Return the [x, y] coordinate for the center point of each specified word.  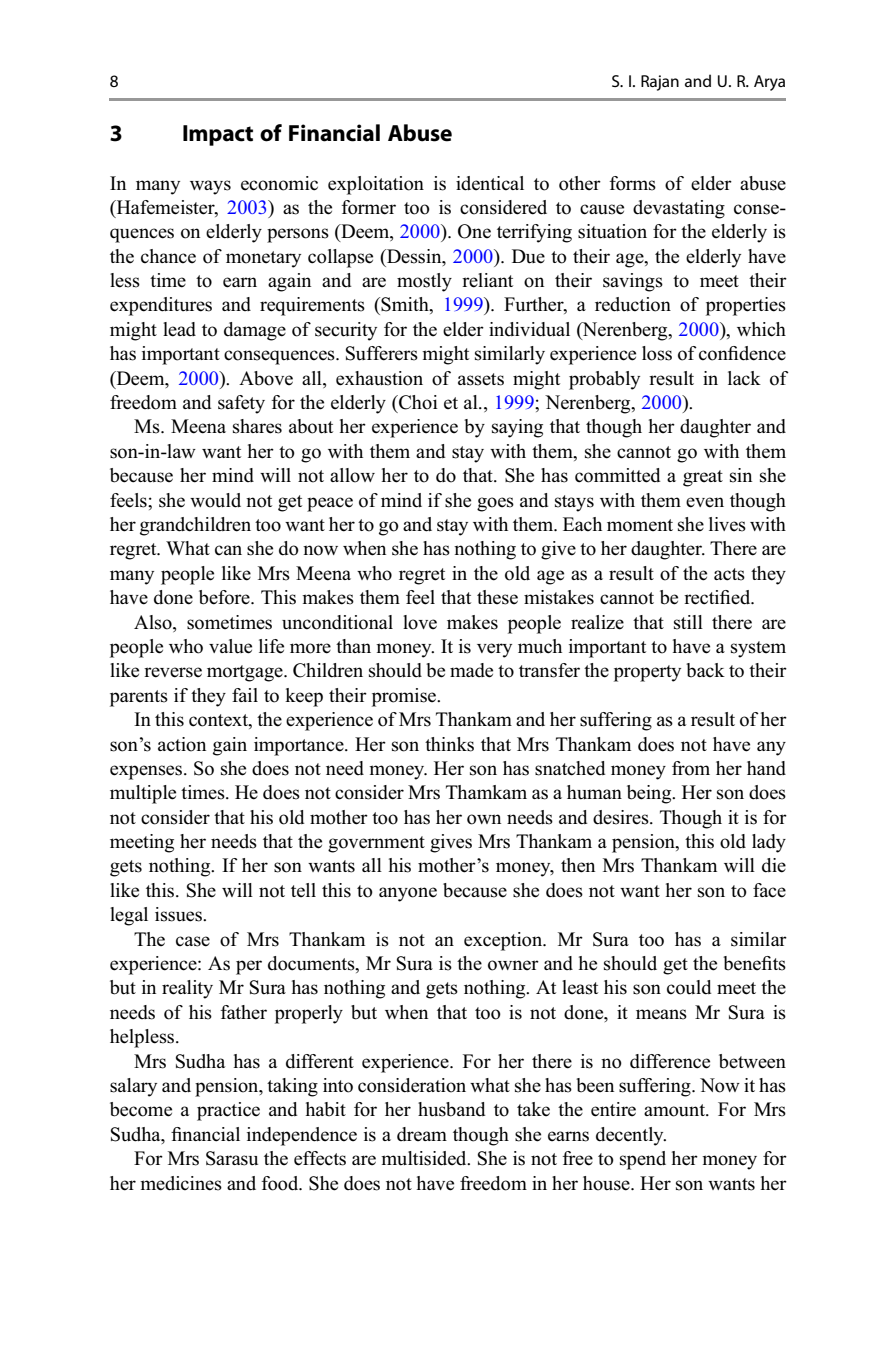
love [420, 622]
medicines [181, 1183]
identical [490, 183]
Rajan [660, 83]
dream [422, 1134]
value [230, 646]
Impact [218, 135]
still [688, 622]
